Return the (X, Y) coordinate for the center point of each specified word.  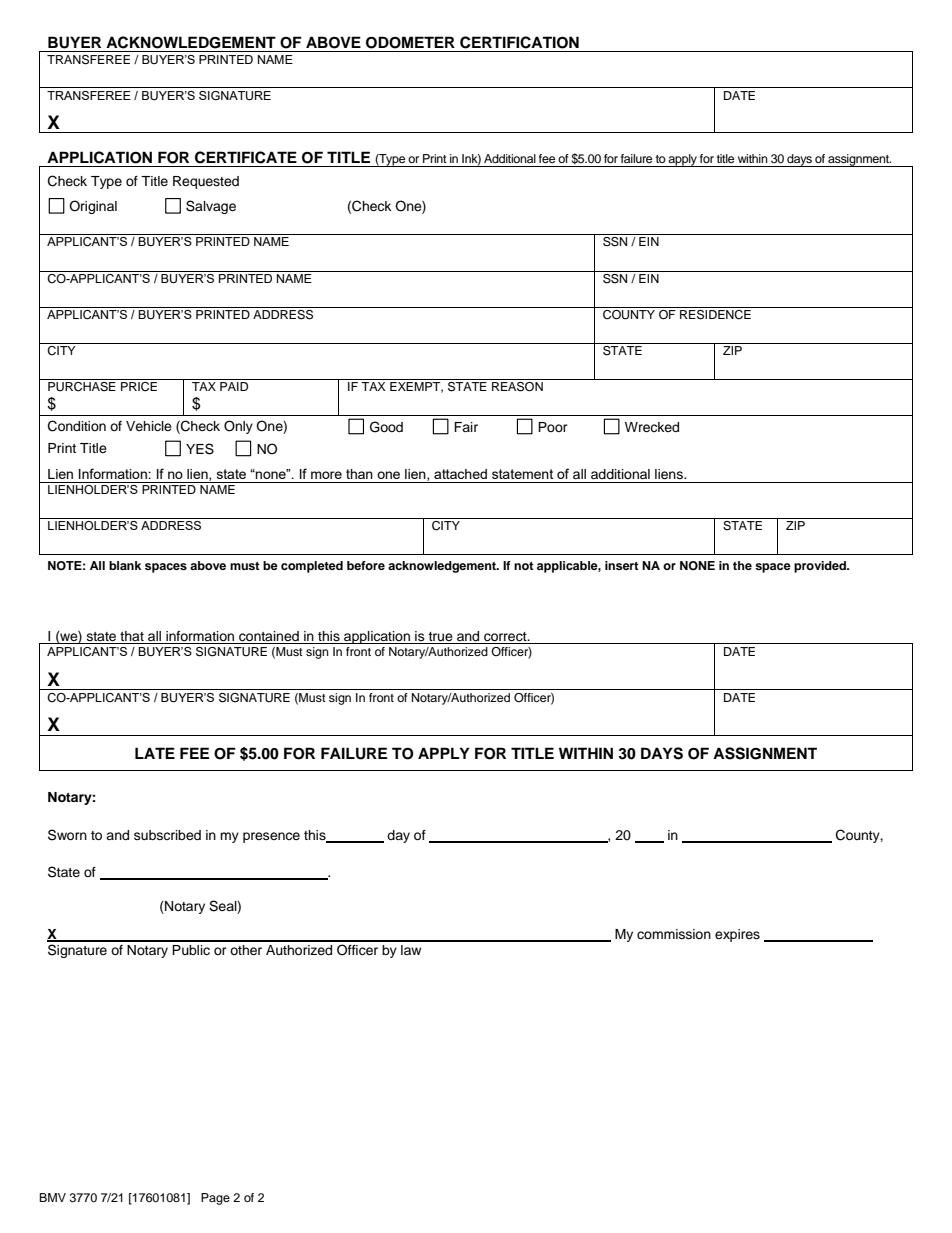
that (132, 636)
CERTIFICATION (519, 42)
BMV (52, 1197)
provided (821, 567)
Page (215, 1199)
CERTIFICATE (246, 157)
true (440, 636)
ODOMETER (410, 42)
